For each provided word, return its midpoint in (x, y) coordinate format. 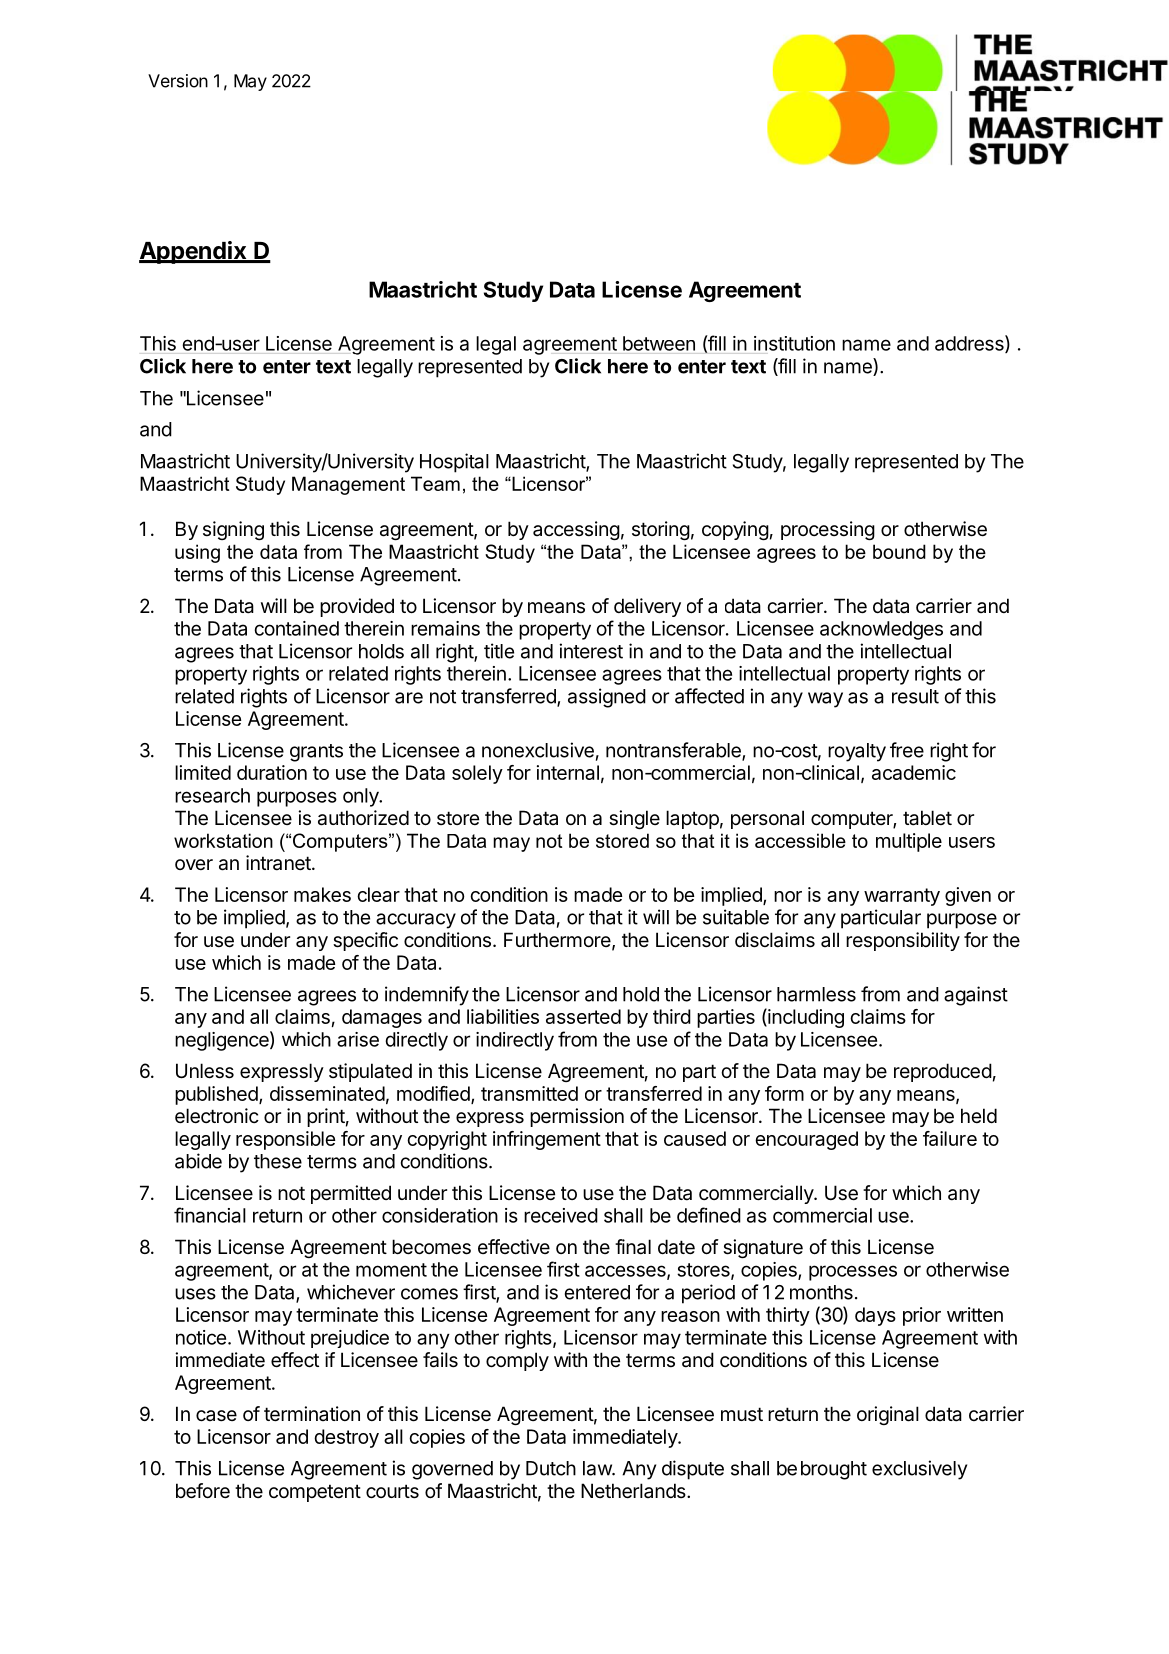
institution (794, 343)
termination (312, 1414)
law (598, 1468)
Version (178, 81)
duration (272, 772)
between (659, 343)
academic (914, 772)
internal (568, 772)
